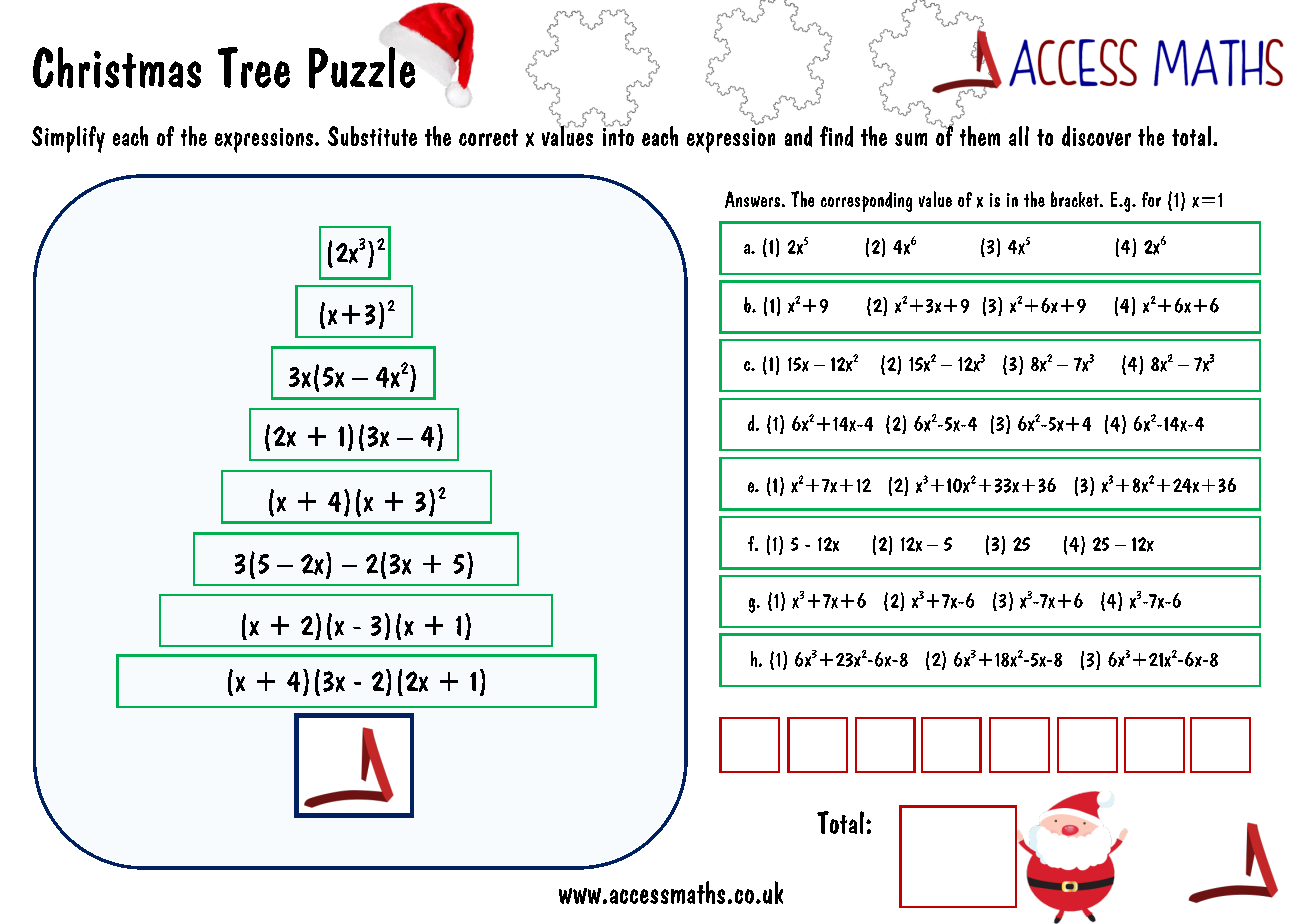  Describe the element at coordinates (254, 67) in the document. I see `Tree` at that location.
